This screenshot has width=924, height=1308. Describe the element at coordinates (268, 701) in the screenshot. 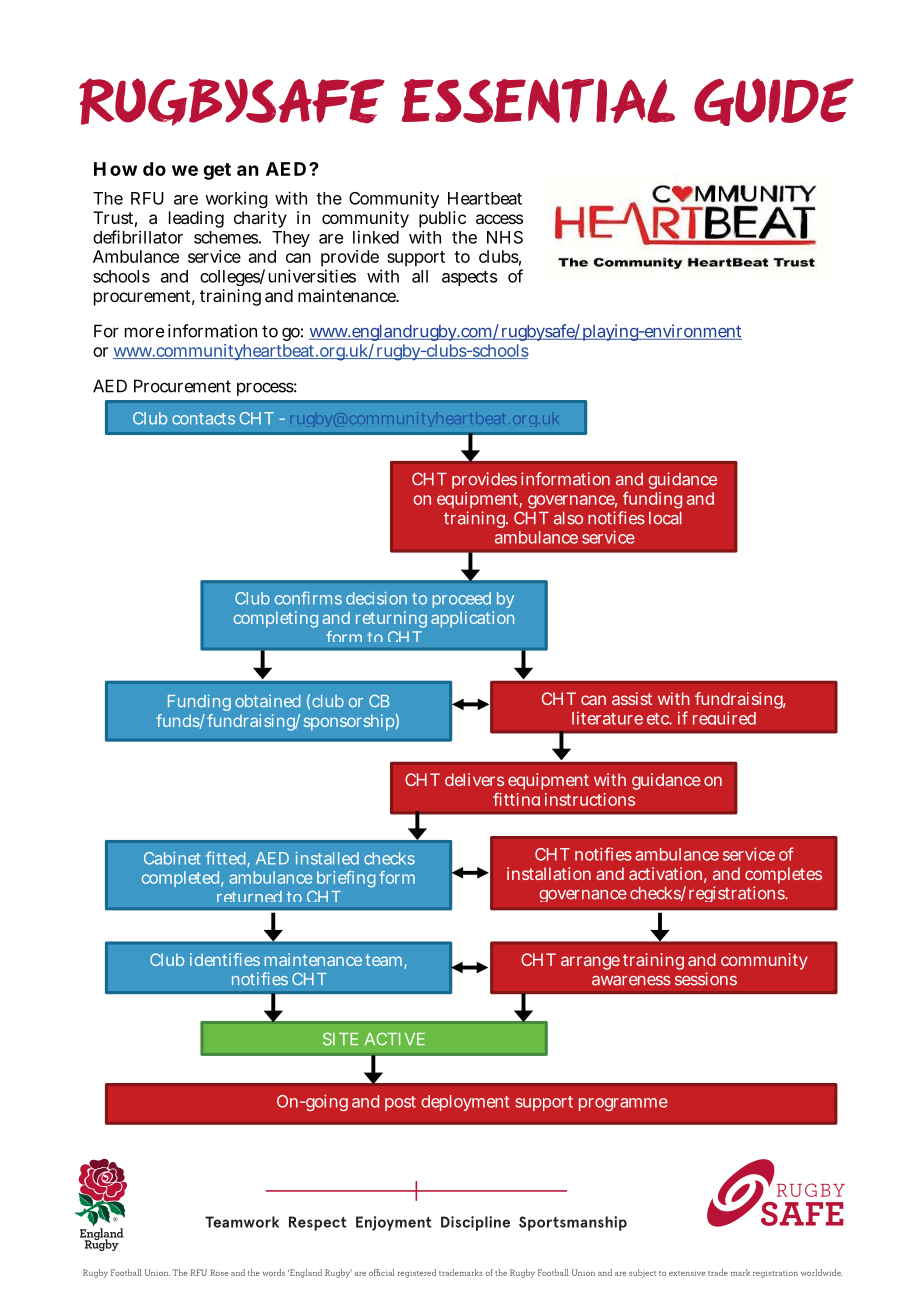

I see `obtained` at that location.
